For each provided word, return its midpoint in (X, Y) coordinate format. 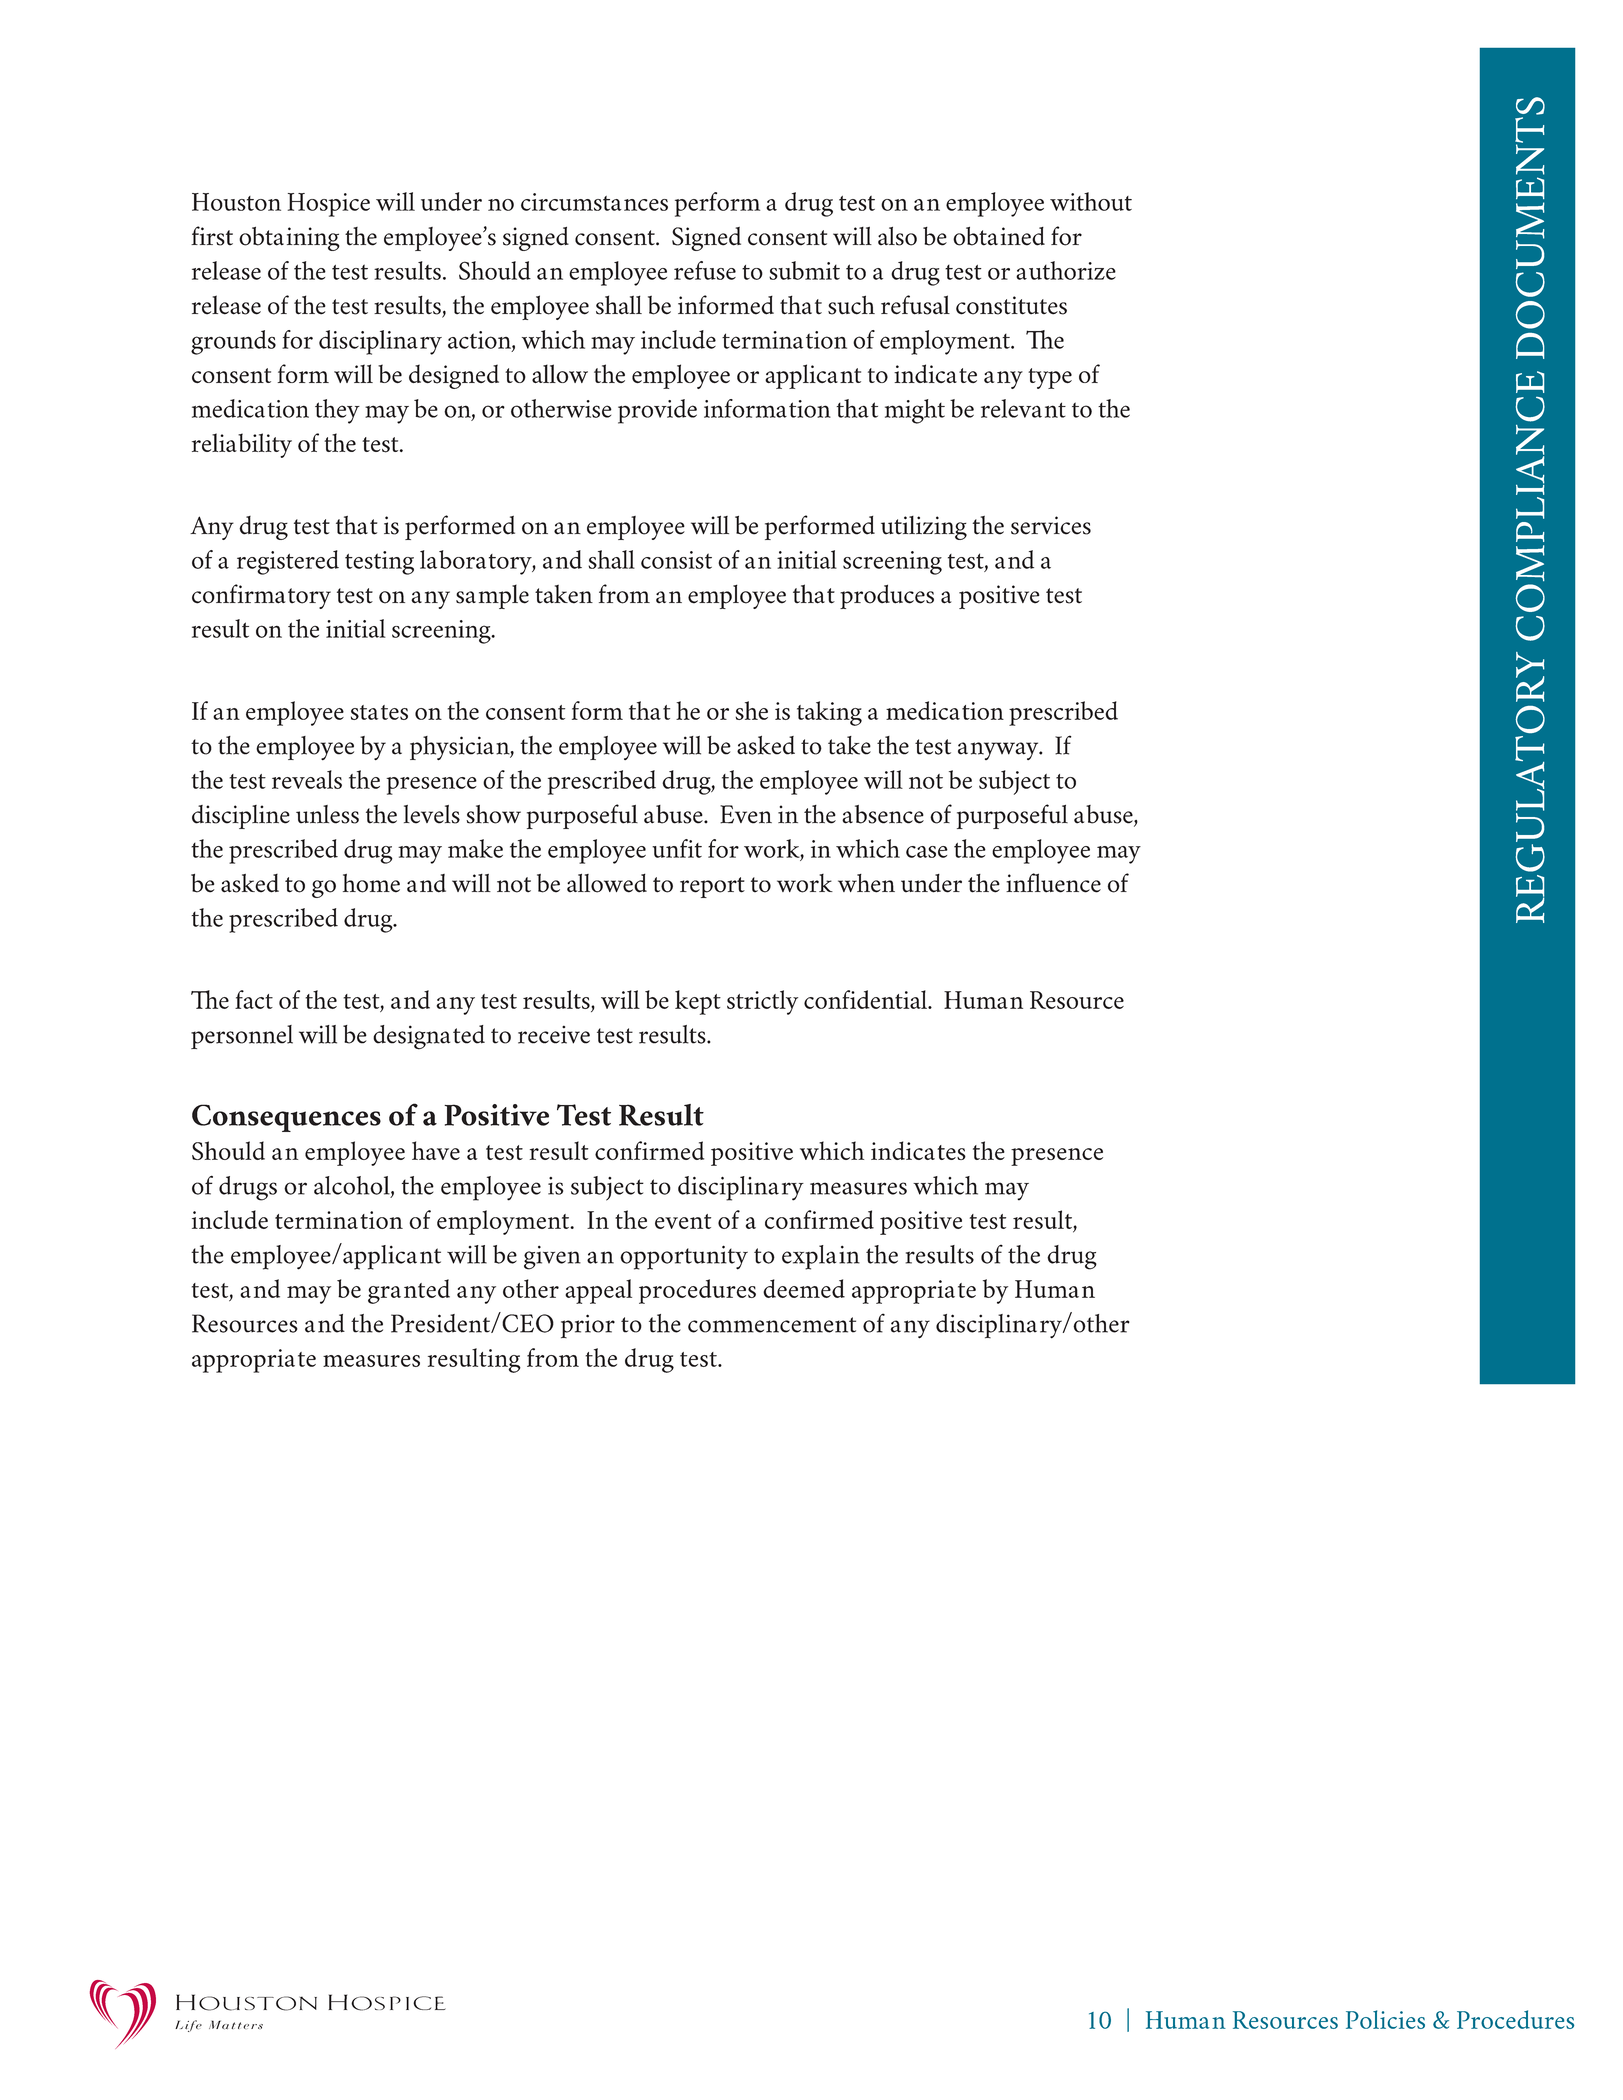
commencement (772, 1325)
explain (821, 1257)
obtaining (289, 239)
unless (327, 814)
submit (804, 270)
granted (409, 1291)
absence (883, 814)
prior (588, 1326)
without (1091, 201)
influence (1053, 883)
